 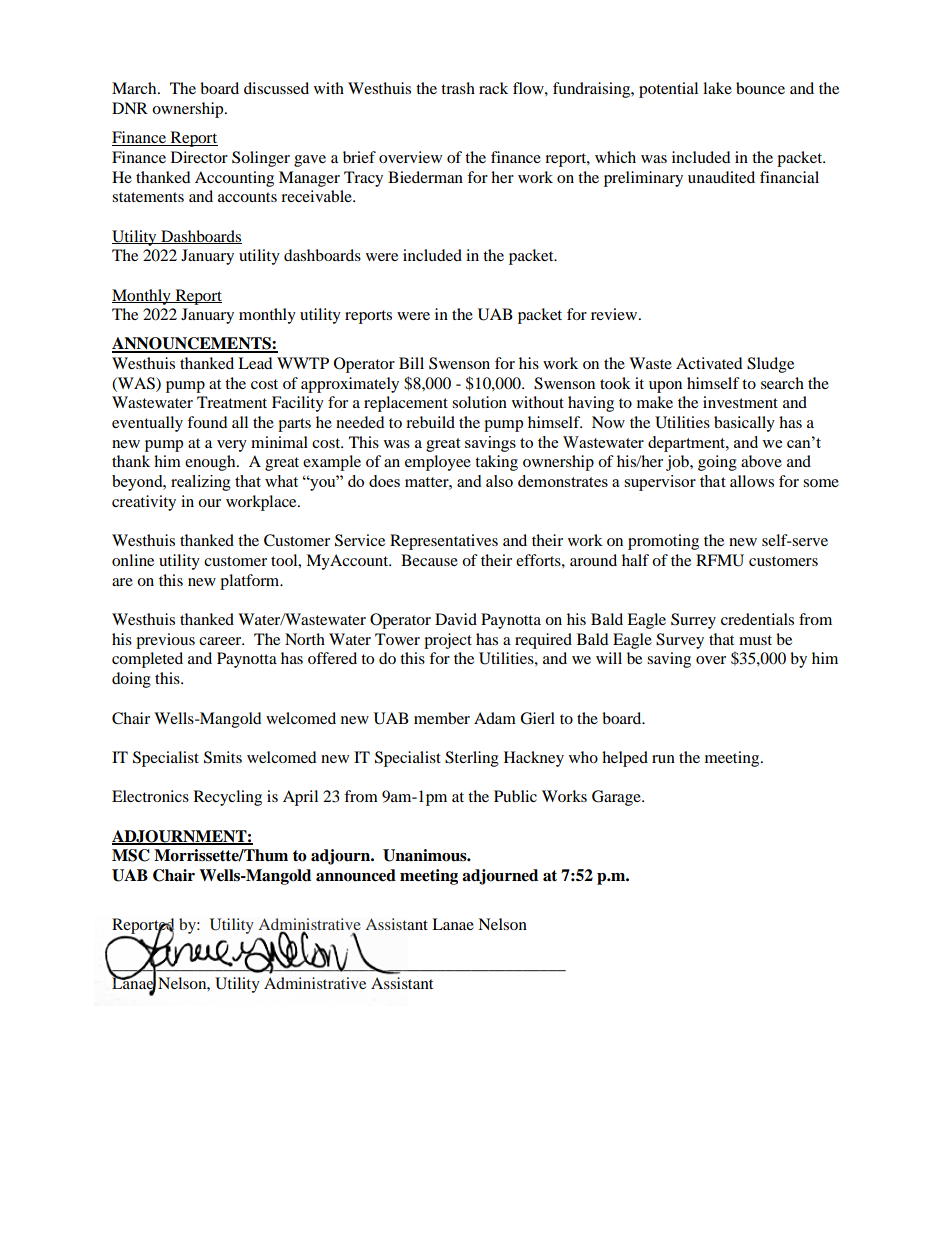 I want to click on MSC, so click(x=131, y=855).
